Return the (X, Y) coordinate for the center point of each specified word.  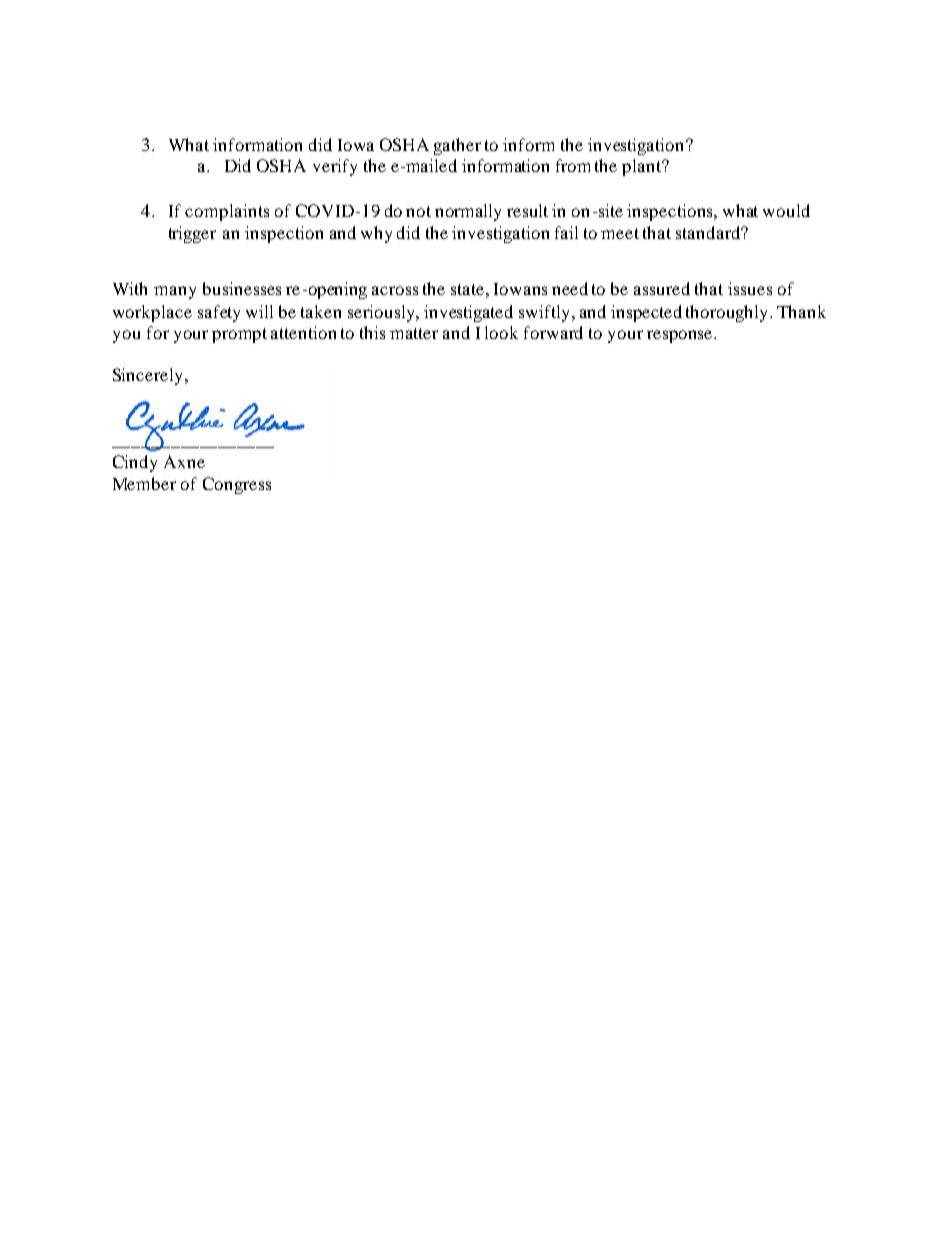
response (679, 336)
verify (335, 167)
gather (457, 146)
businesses (242, 288)
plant (643, 167)
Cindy (135, 463)
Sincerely (149, 376)
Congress (237, 485)
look (501, 332)
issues (750, 288)
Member (144, 483)
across (395, 290)
